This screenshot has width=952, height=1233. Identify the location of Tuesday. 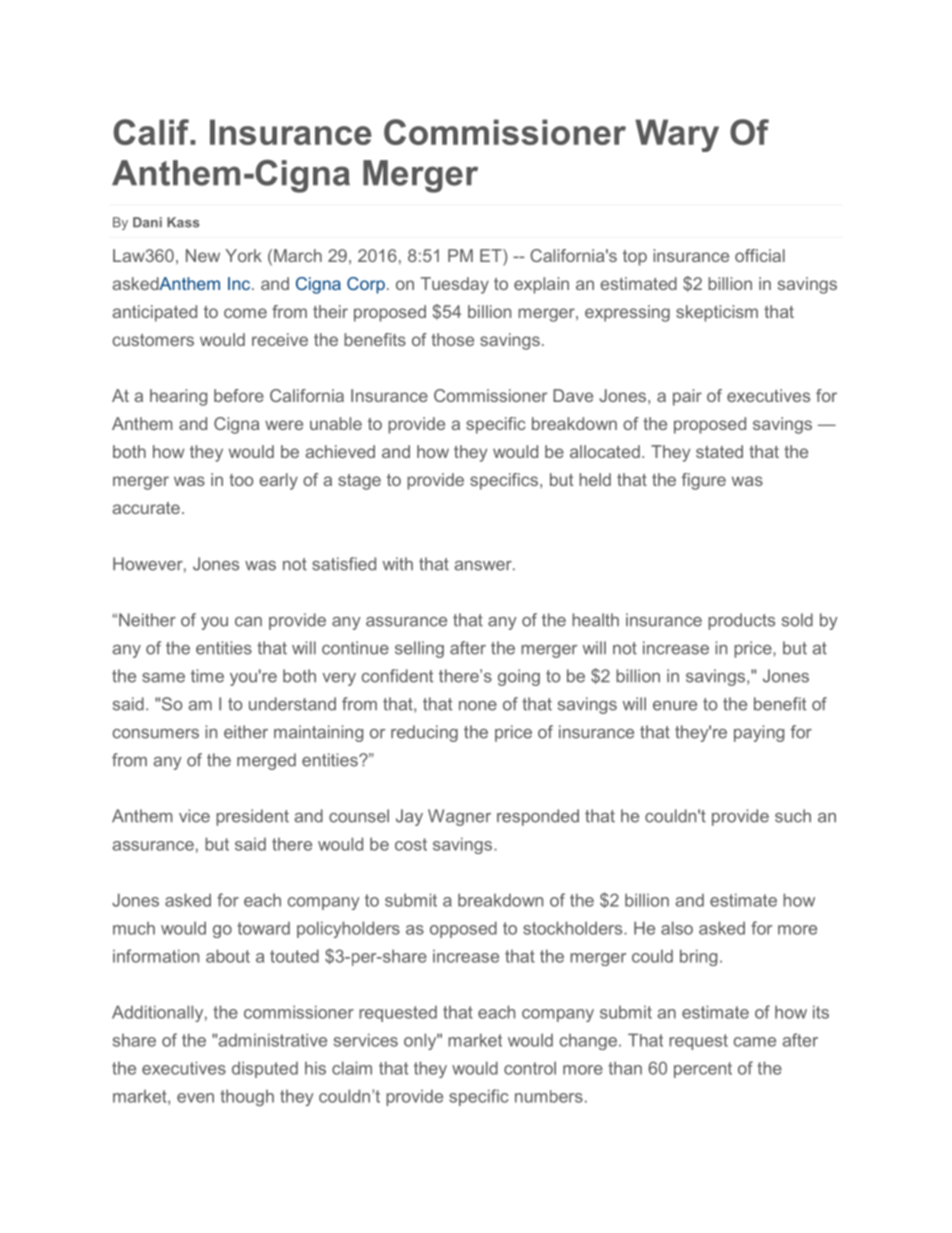
(455, 285).
